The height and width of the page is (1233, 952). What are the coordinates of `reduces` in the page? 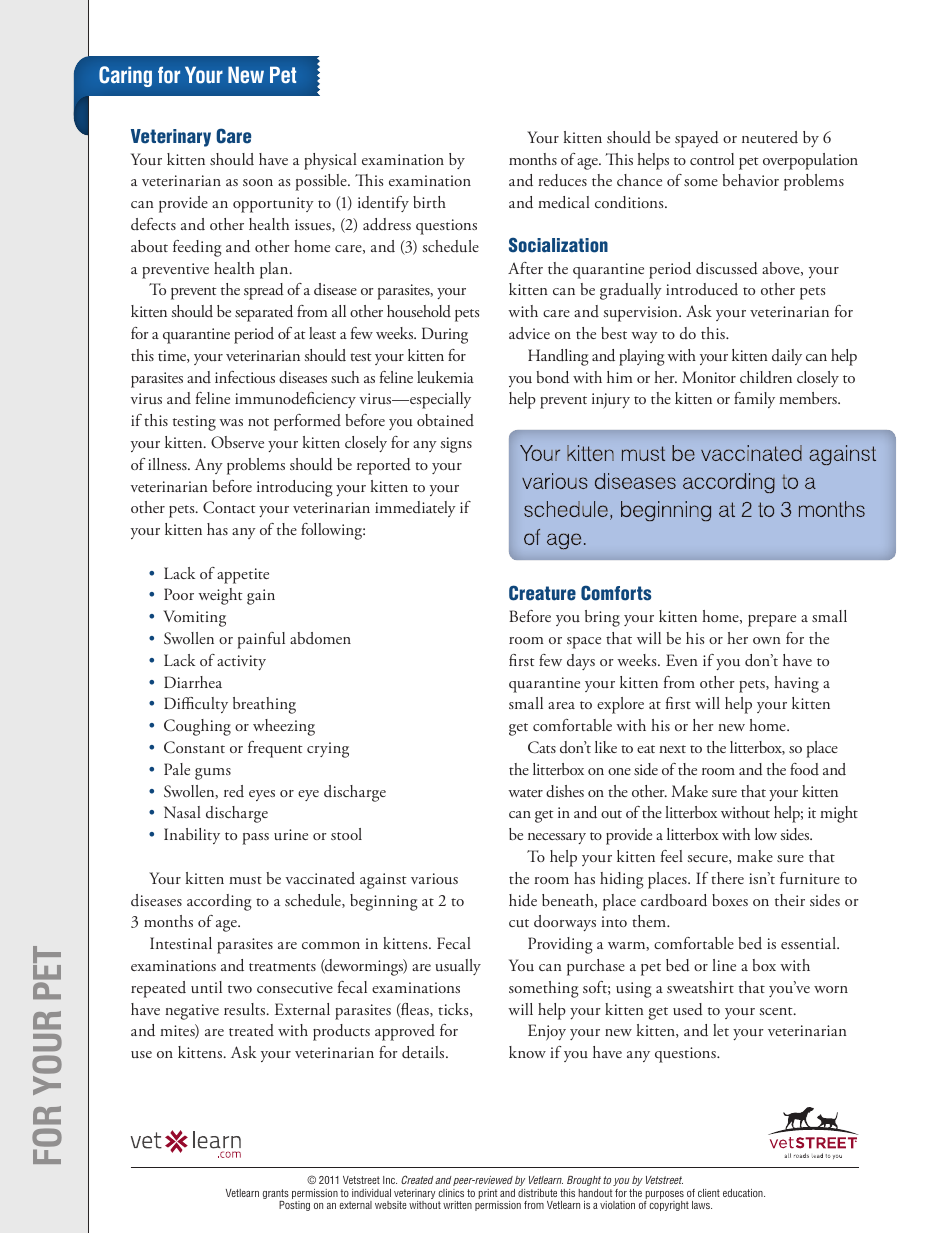 It's located at (562, 180).
